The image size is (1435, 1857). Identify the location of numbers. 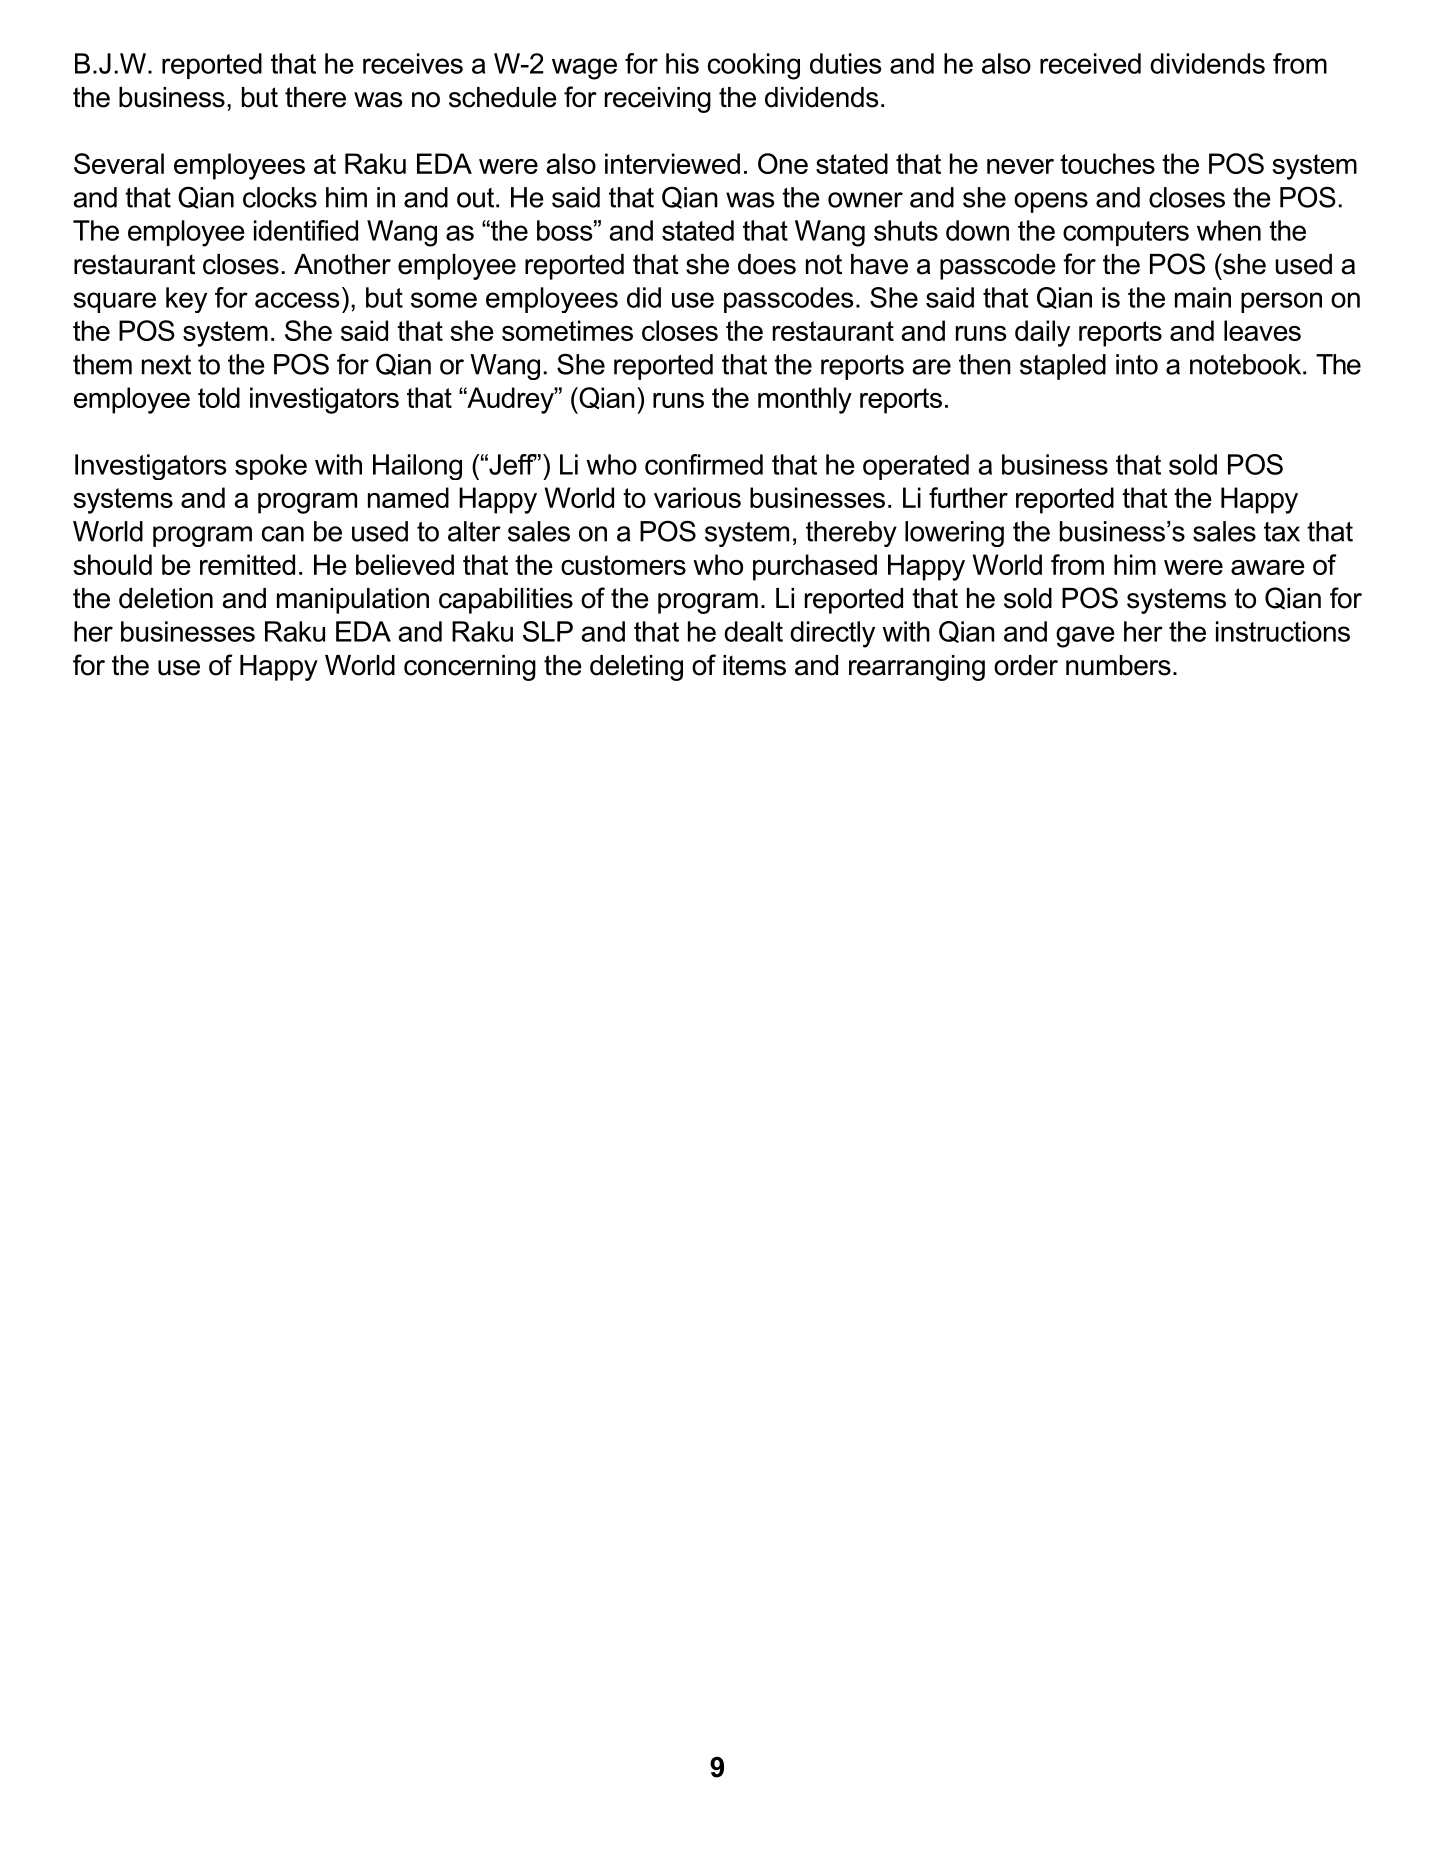
(1118, 665).
